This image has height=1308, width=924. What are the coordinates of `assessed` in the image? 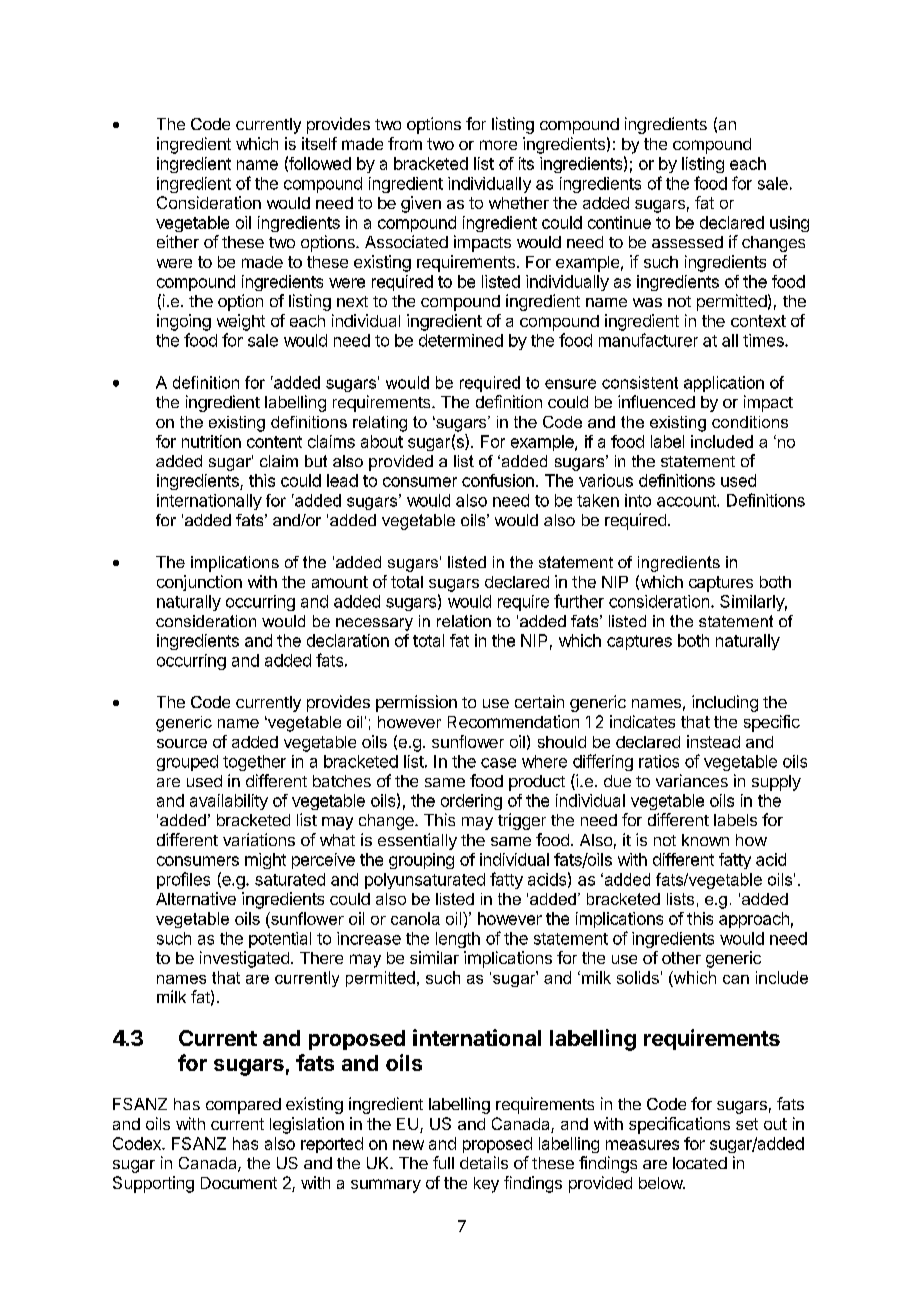 It's located at (687, 242).
